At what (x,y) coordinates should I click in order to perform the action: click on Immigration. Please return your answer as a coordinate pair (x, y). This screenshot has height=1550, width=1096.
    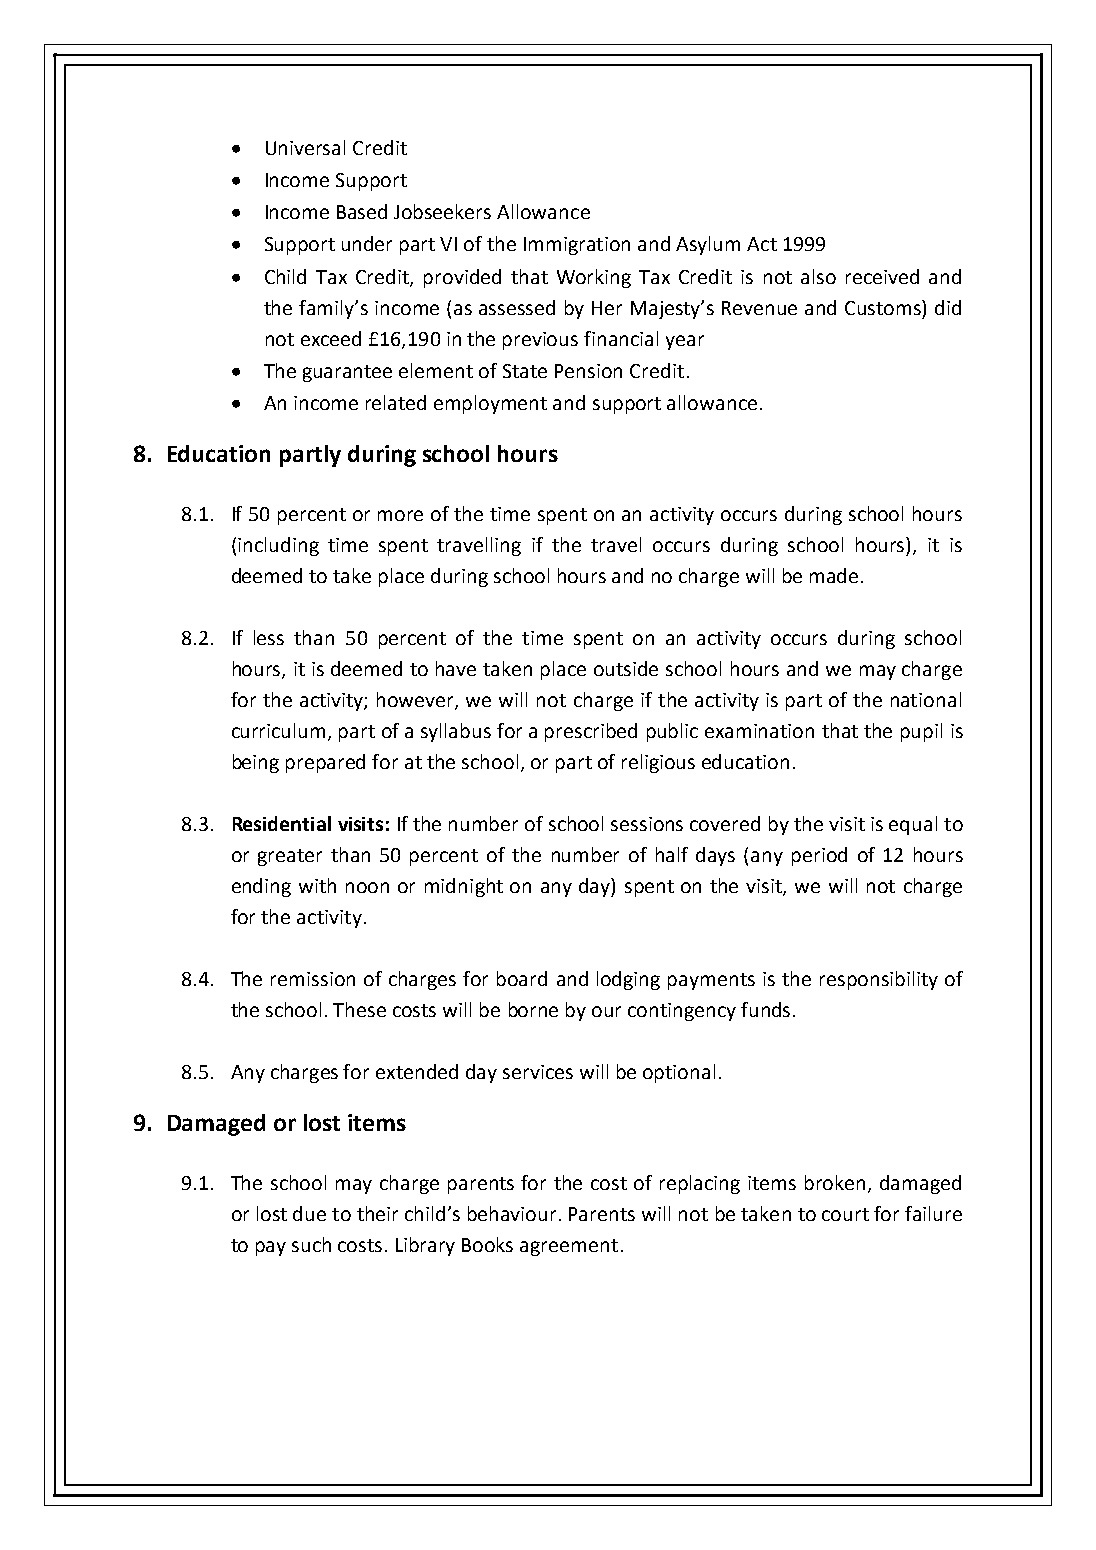
    Looking at the image, I should click on (577, 246).
